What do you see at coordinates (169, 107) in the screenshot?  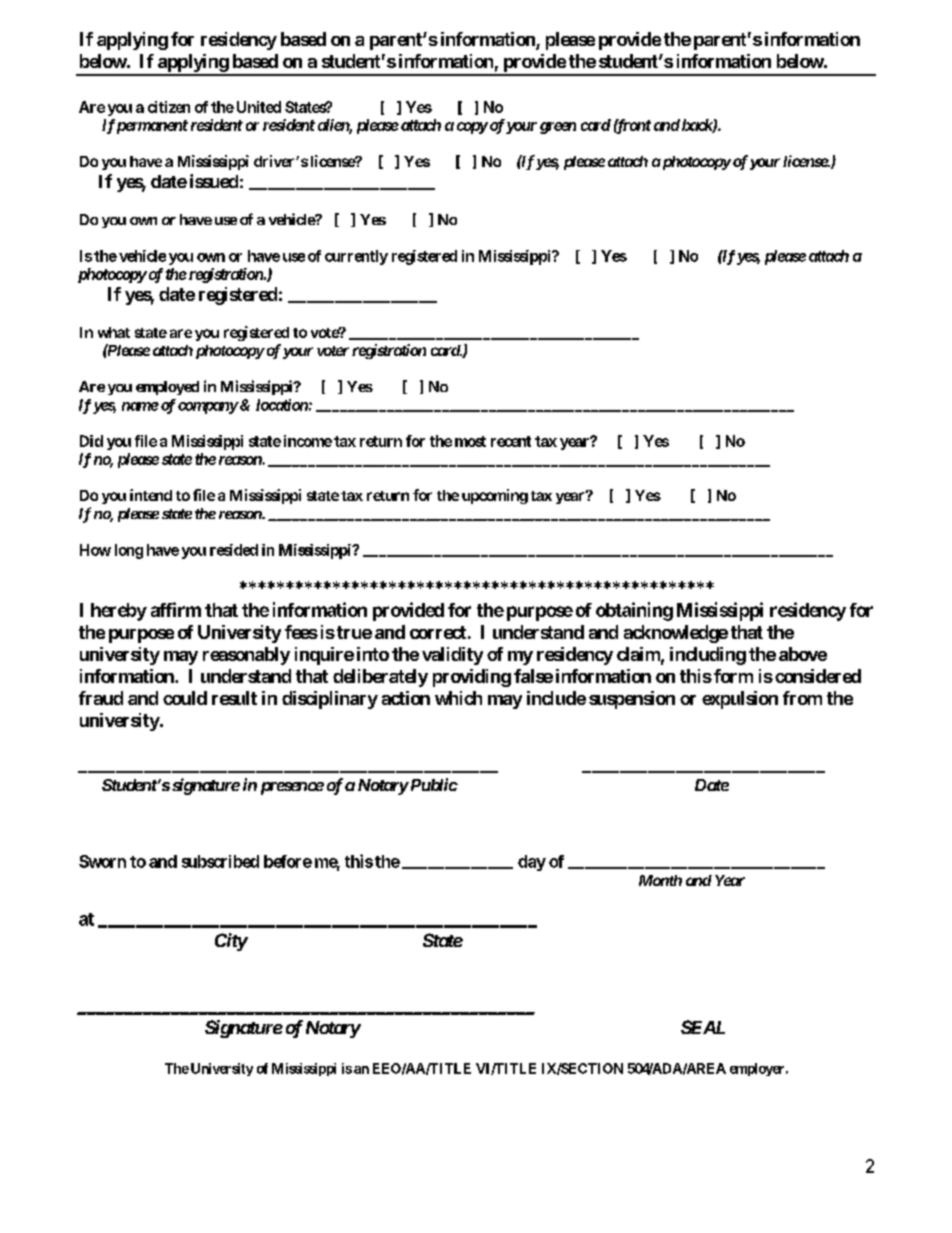 I see `citizen` at bounding box center [169, 107].
